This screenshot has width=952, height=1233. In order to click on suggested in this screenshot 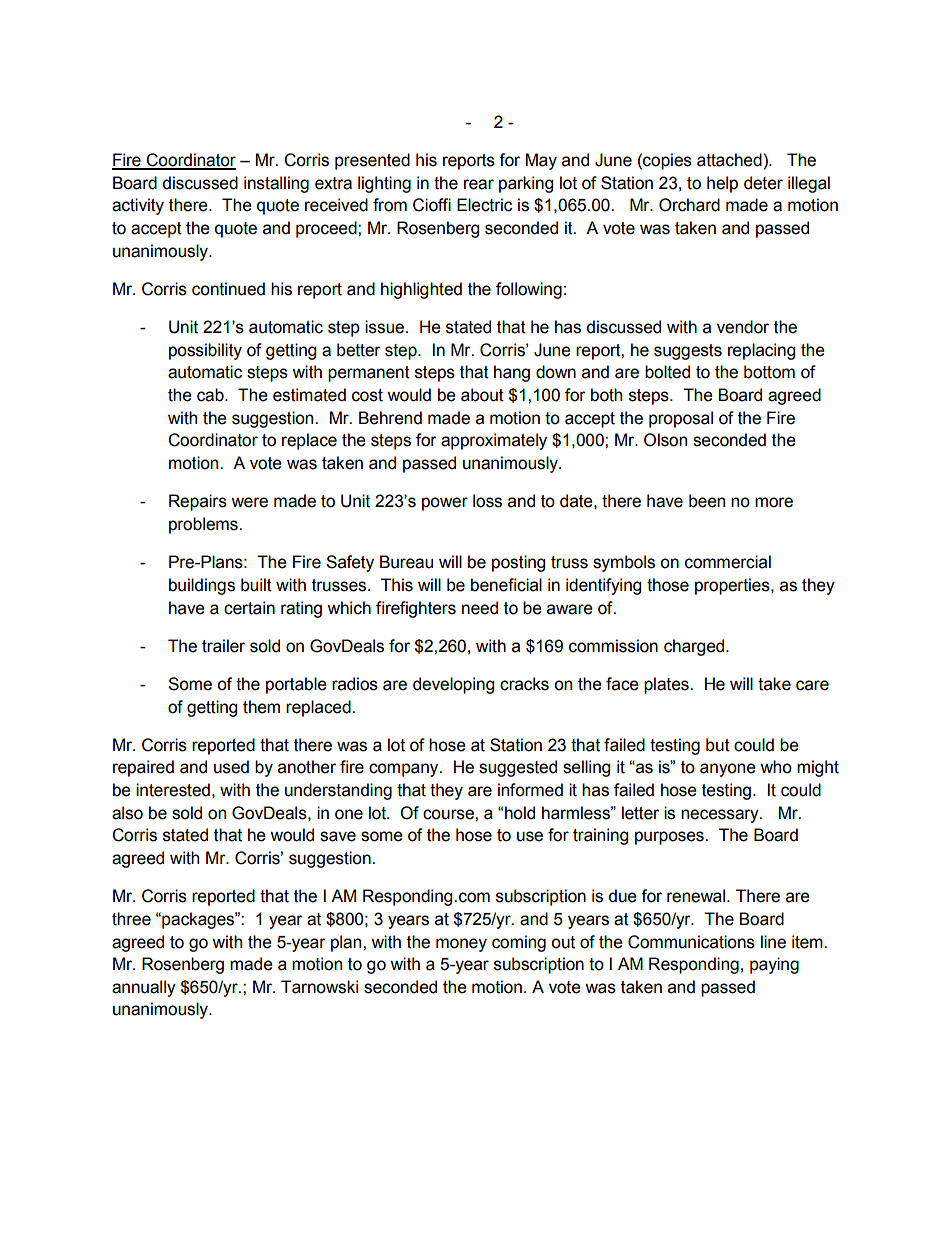, I will do `click(518, 768)`.
